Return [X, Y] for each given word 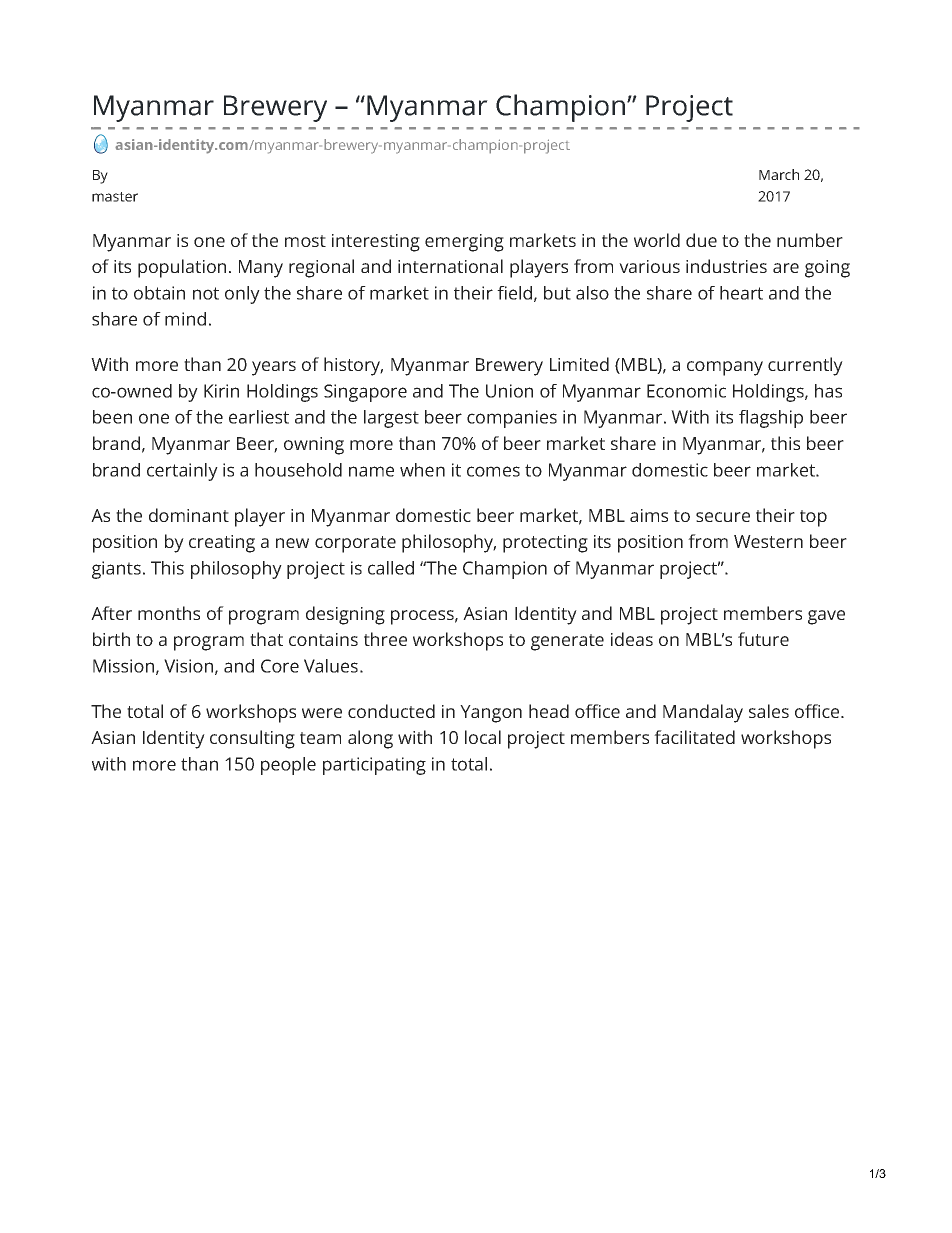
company [725, 368]
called [391, 568]
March [779, 174]
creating [222, 544]
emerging [464, 243]
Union [509, 391]
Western [768, 541]
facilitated [694, 737]
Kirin [221, 391]
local [483, 737]
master [115, 197]
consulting [252, 739]
